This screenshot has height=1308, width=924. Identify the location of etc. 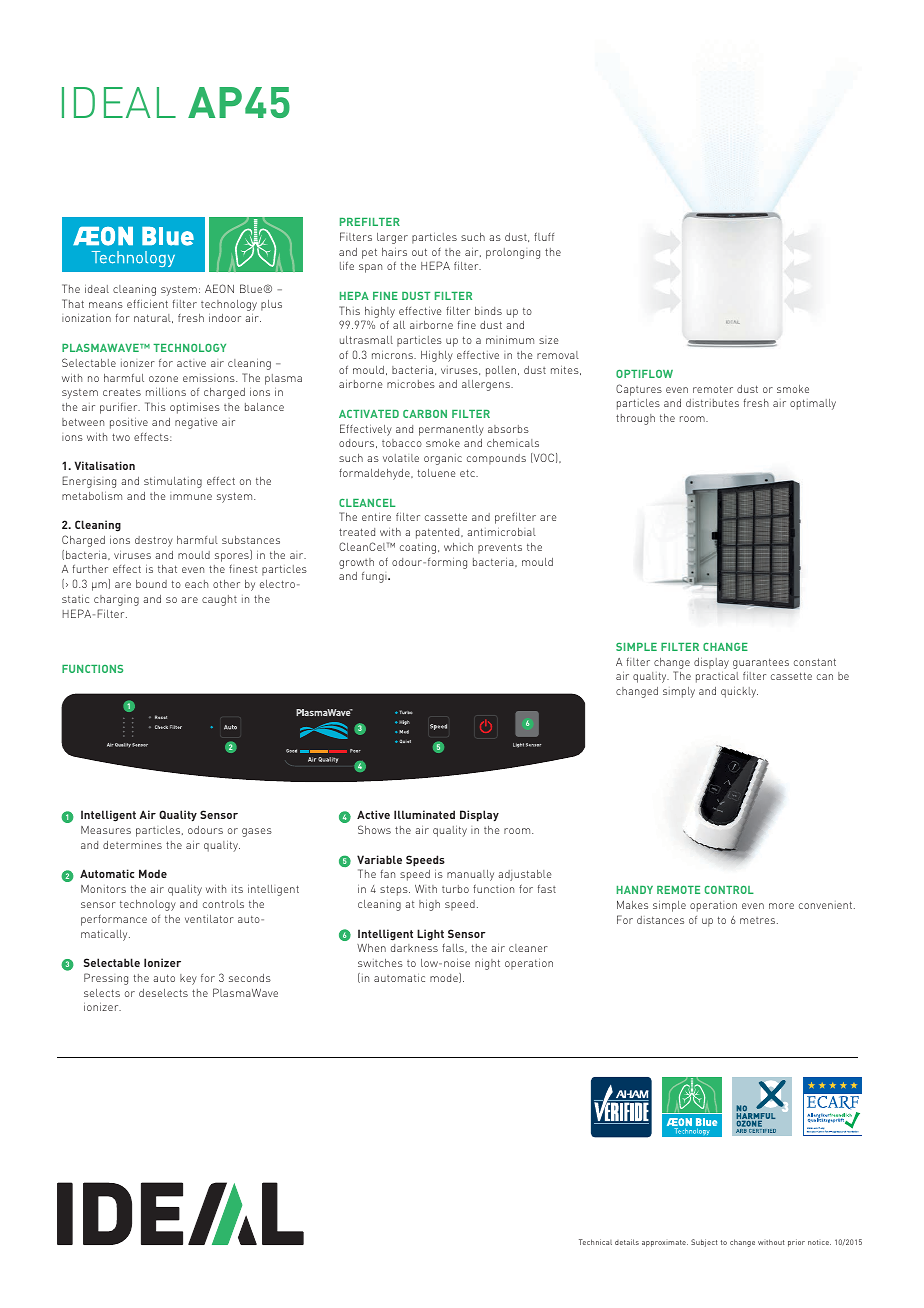
(468, 473).
